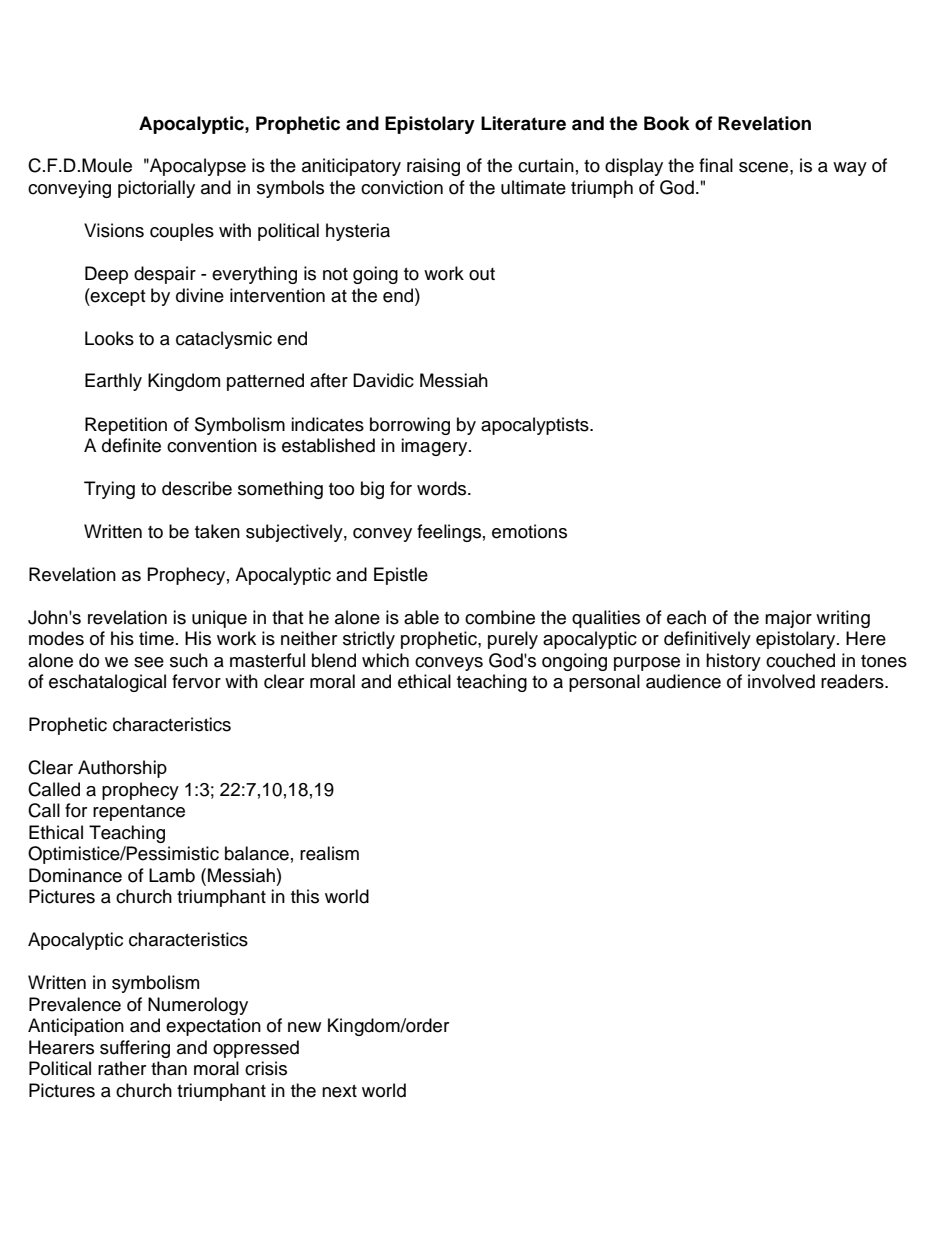 Image resolution: width=952 pixels, height=1233 pixels. I want to click on repentance, so click(139, 813).
